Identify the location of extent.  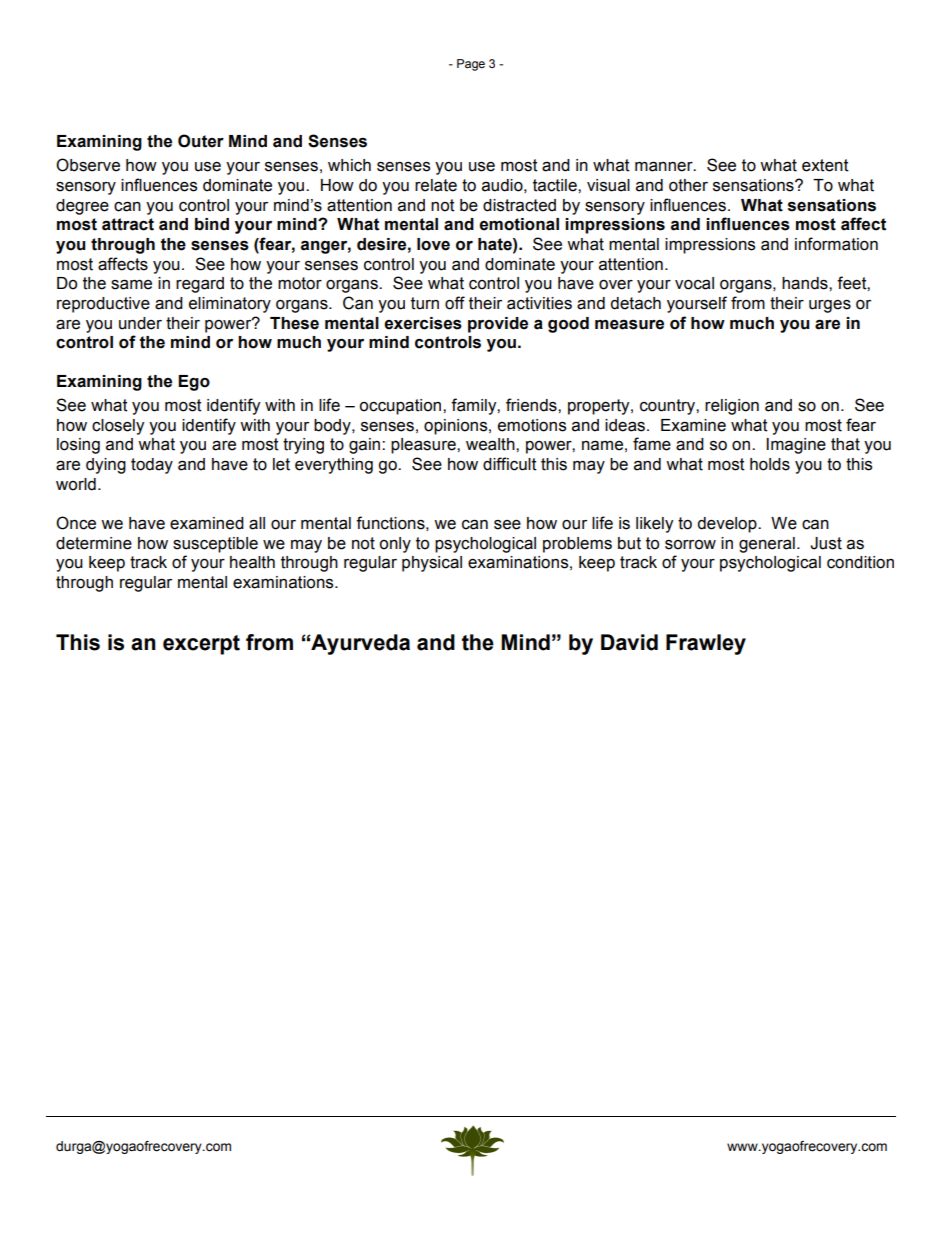
(825, 165).
